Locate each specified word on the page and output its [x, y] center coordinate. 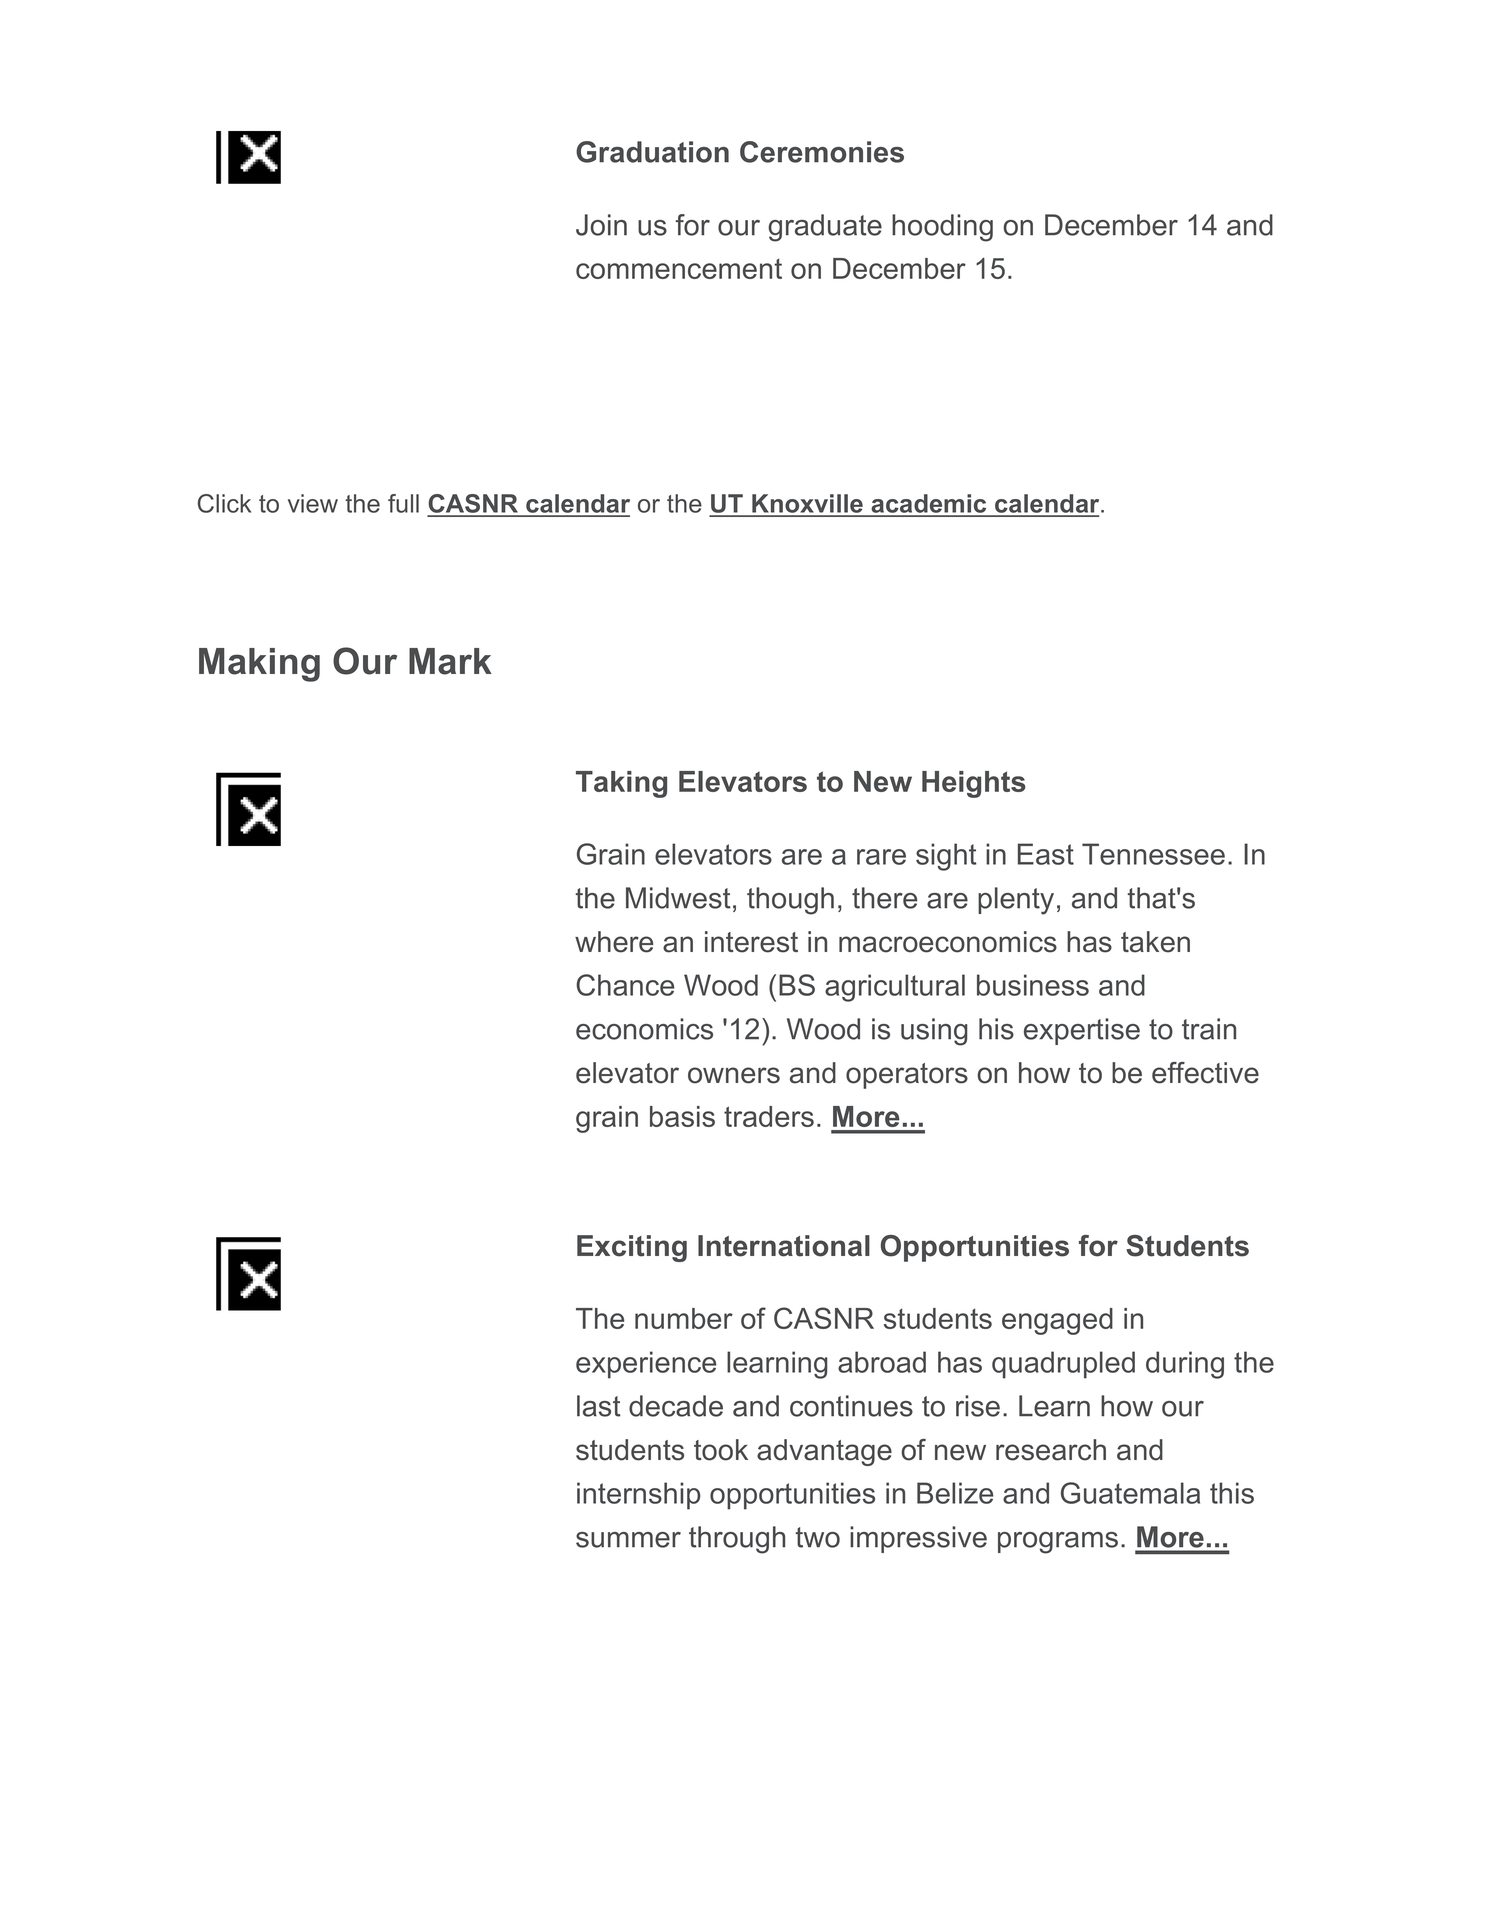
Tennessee [1153, 854]
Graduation [652, 152]
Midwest [678, 898]
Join [601, 225]
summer [628, 1540]
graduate [825, 228]
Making [259, 665]
